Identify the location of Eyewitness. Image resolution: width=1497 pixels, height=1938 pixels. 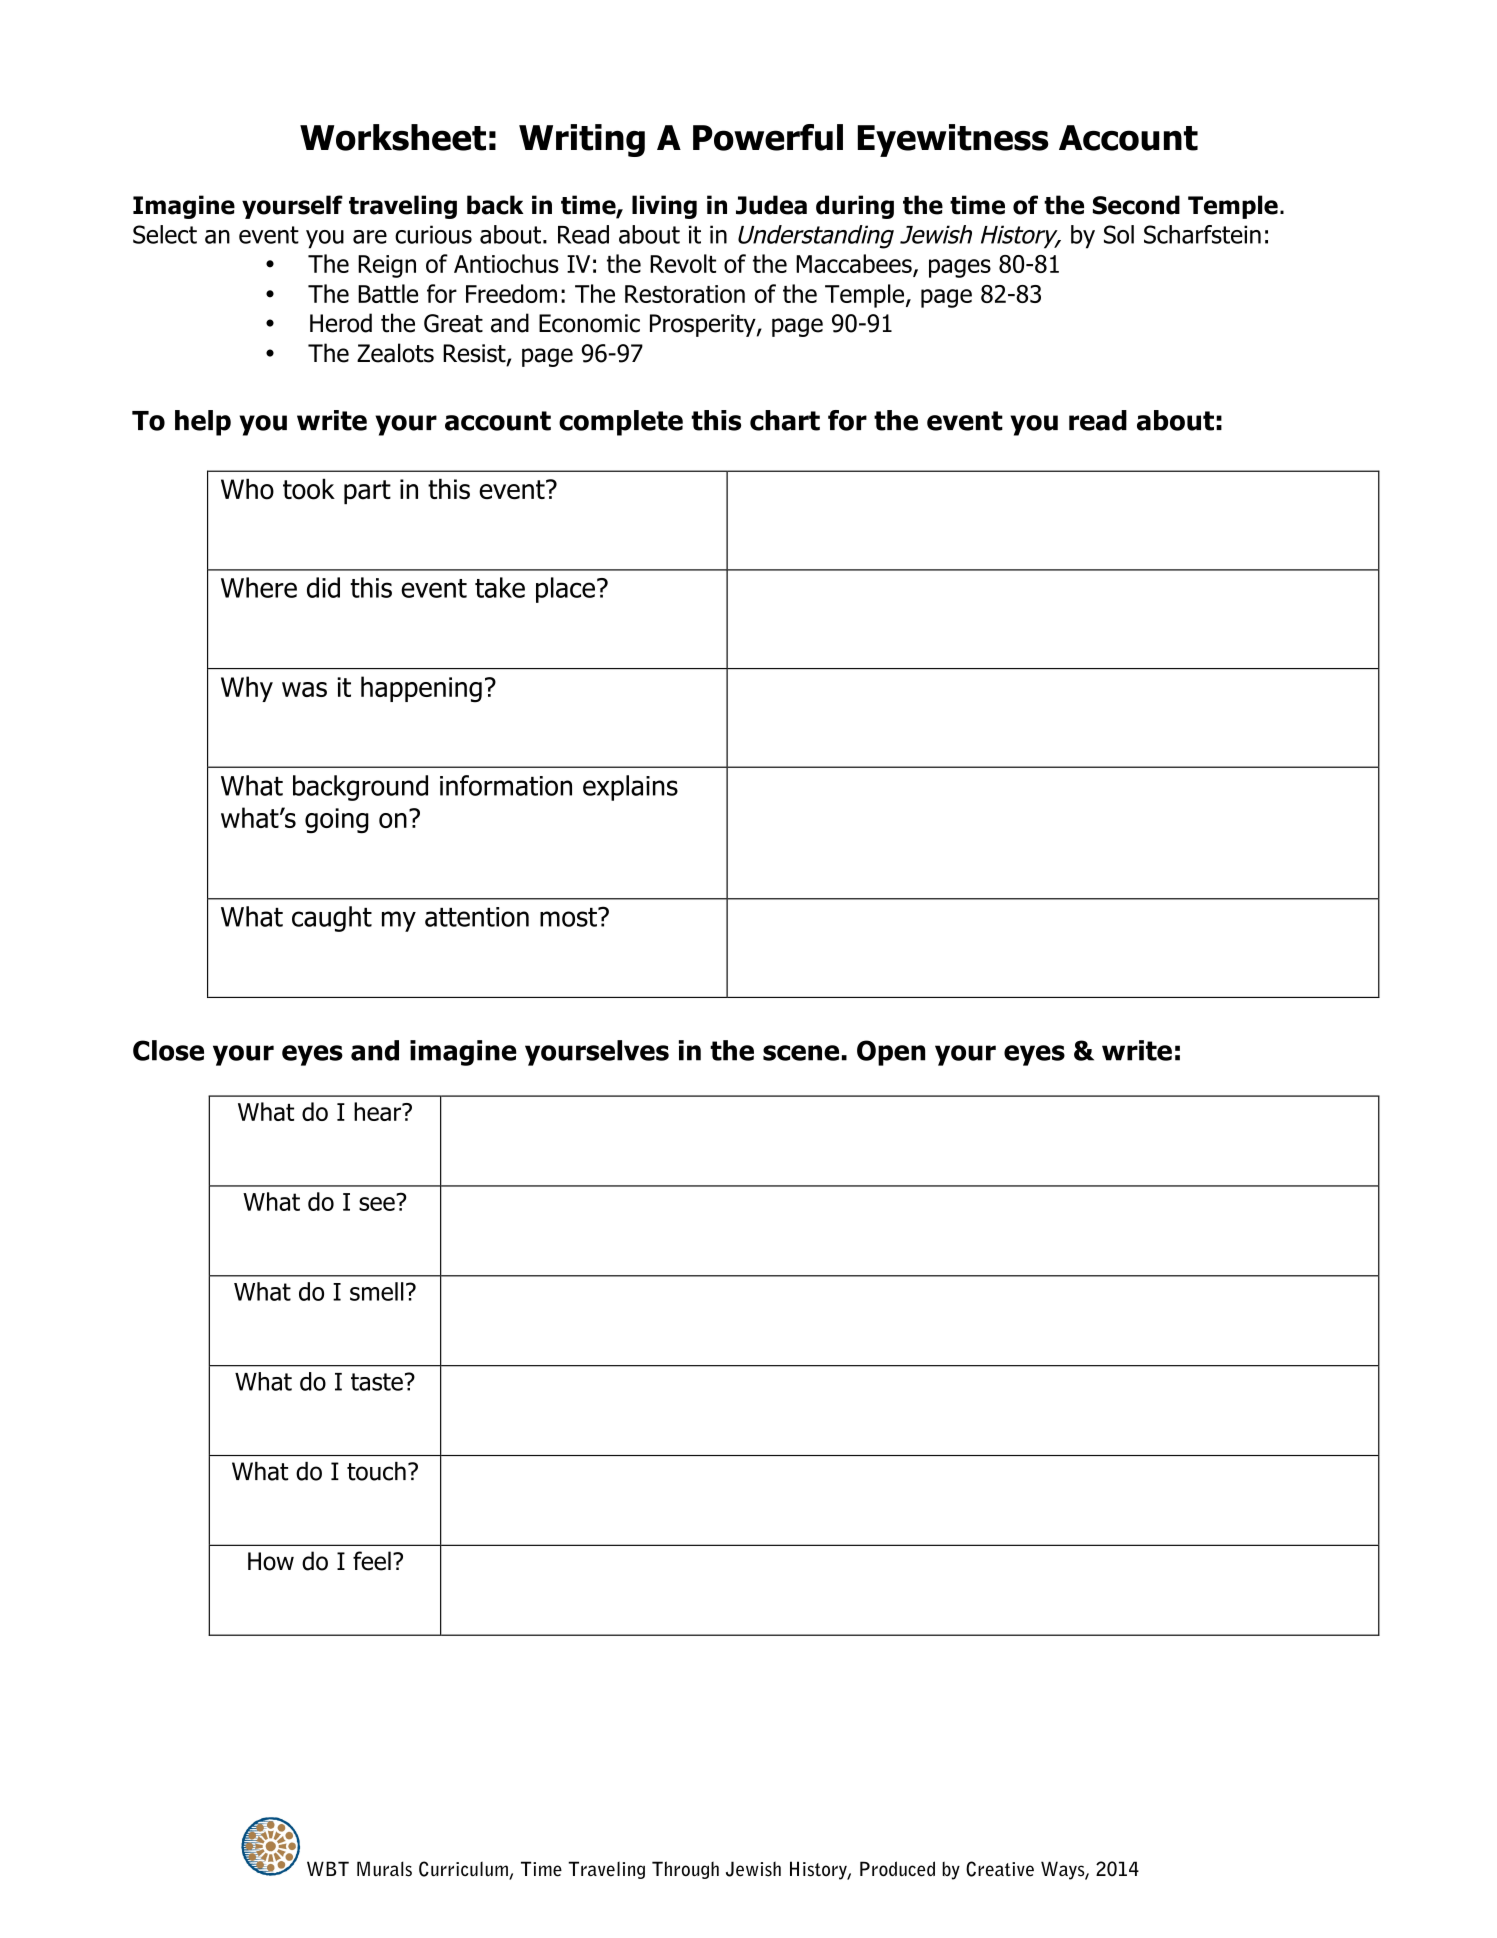
(953, 140).
